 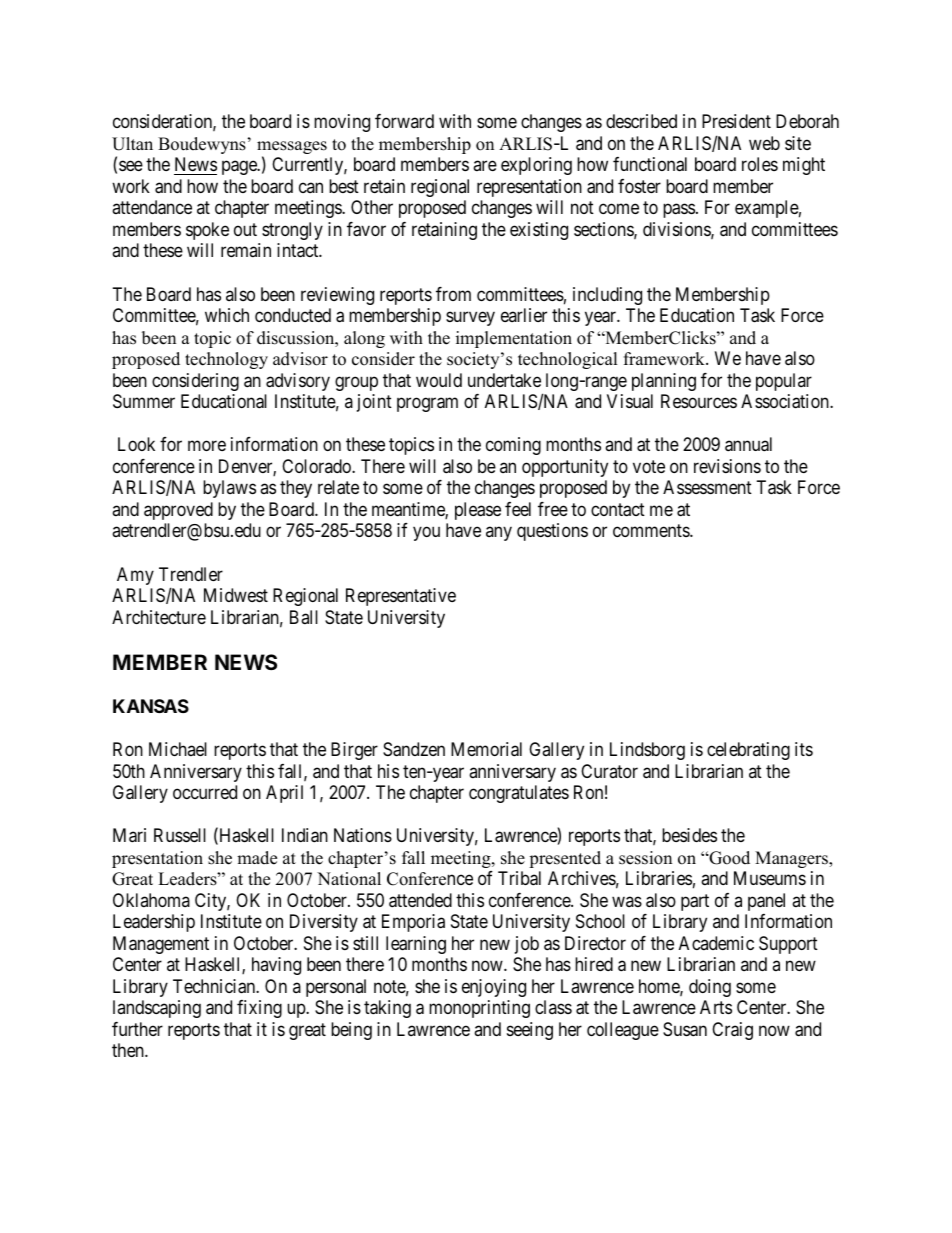 I want to click on technology, so click(x=226, y=360).
